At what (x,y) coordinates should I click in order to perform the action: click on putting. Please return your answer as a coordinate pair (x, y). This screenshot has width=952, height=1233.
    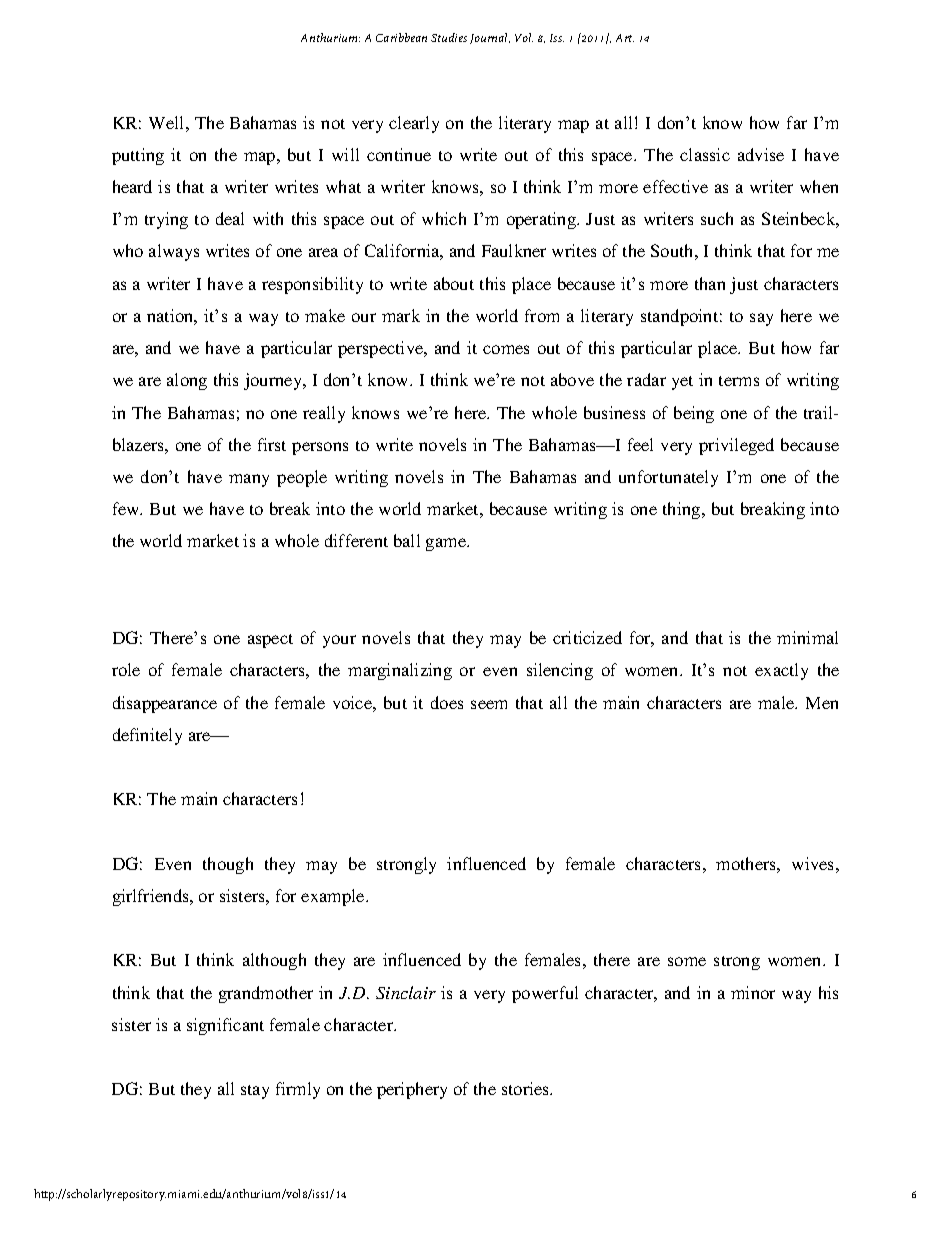
    Looking at the image, I should click on (138, 156).
